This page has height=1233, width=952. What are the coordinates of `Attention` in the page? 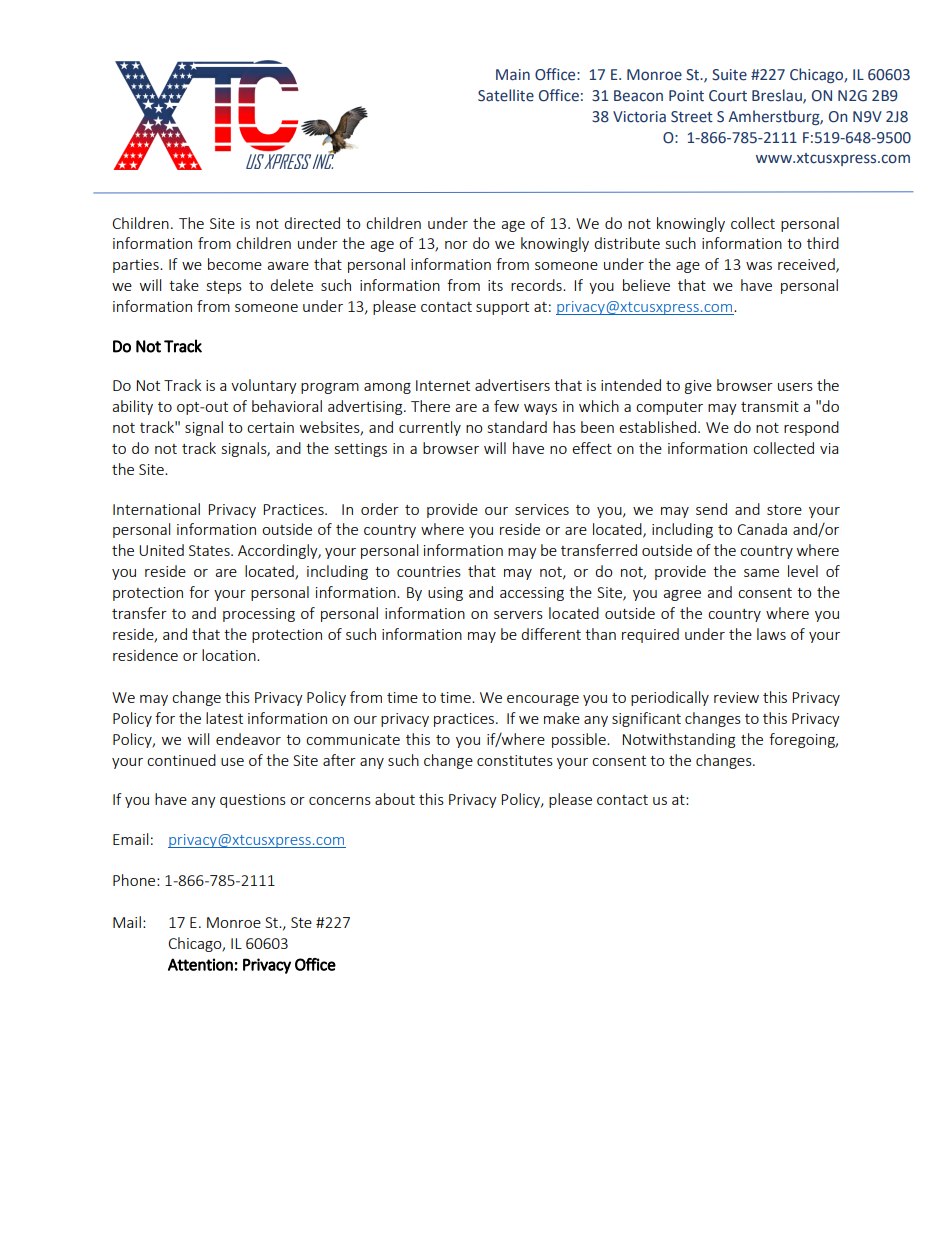 It's located at (200, 964).
